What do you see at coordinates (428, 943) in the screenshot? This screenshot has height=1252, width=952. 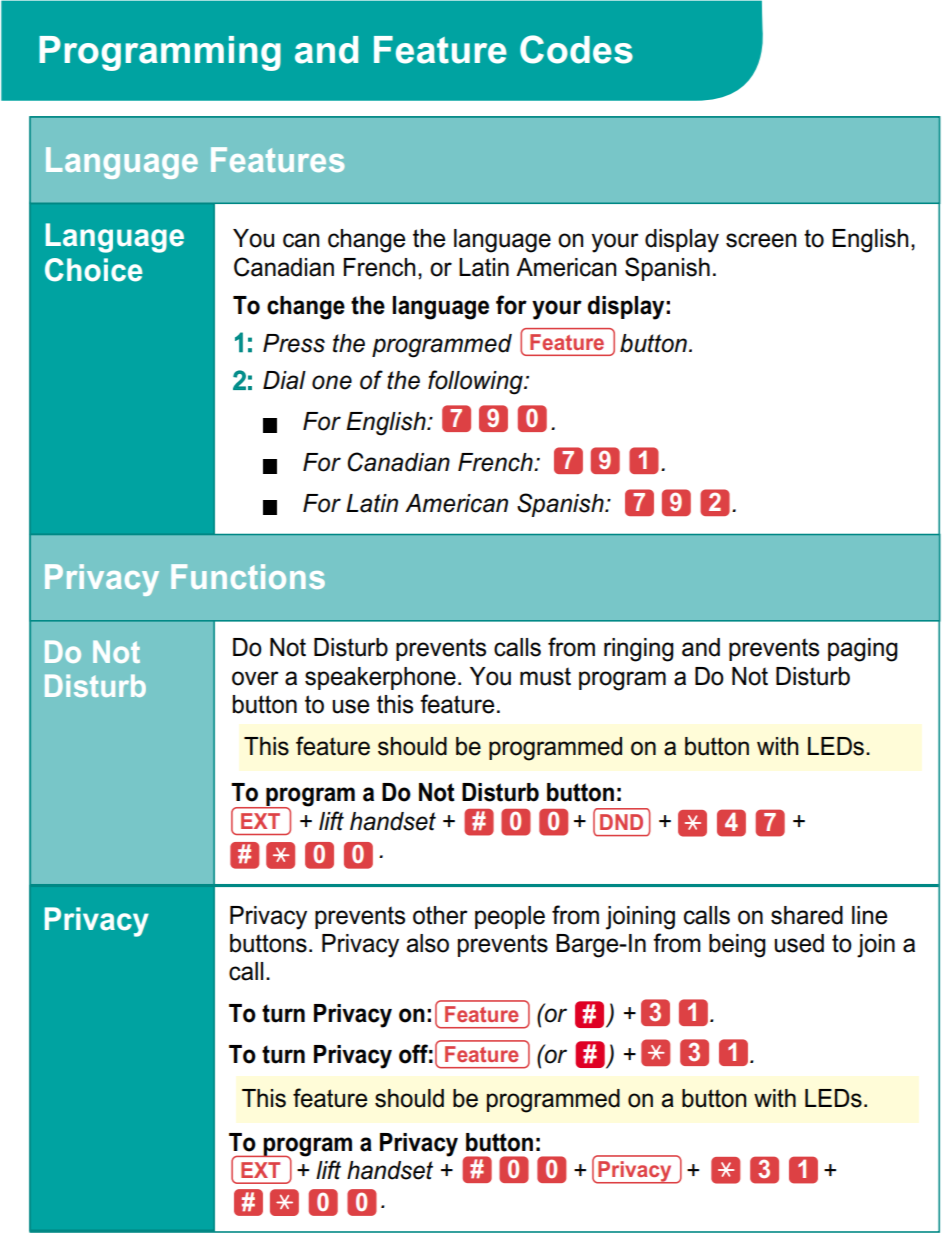 I see `also` at bounding box center [428, 943].
